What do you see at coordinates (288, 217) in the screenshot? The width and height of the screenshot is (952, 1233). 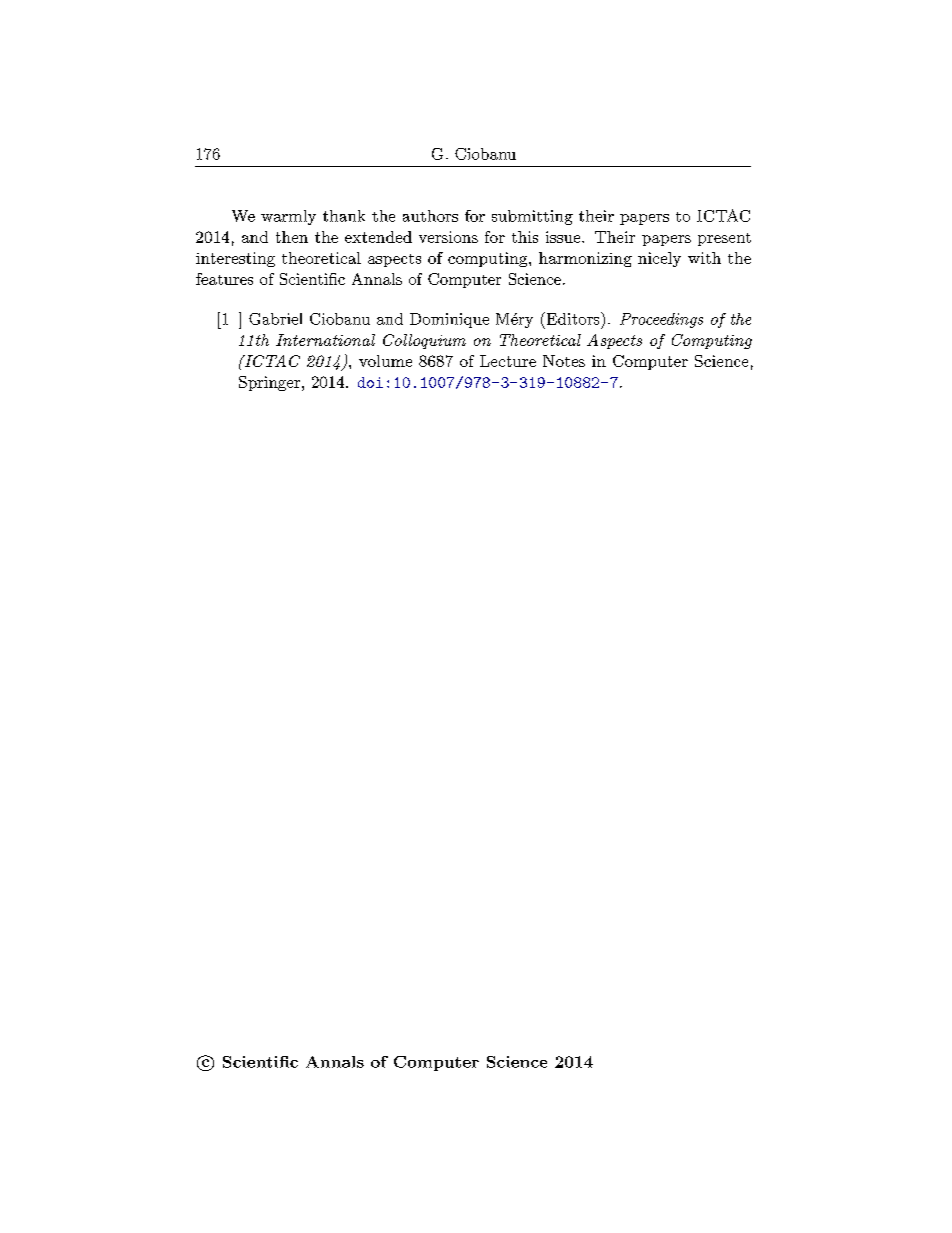 I see `warmly` at bounding box center [288, 217].
